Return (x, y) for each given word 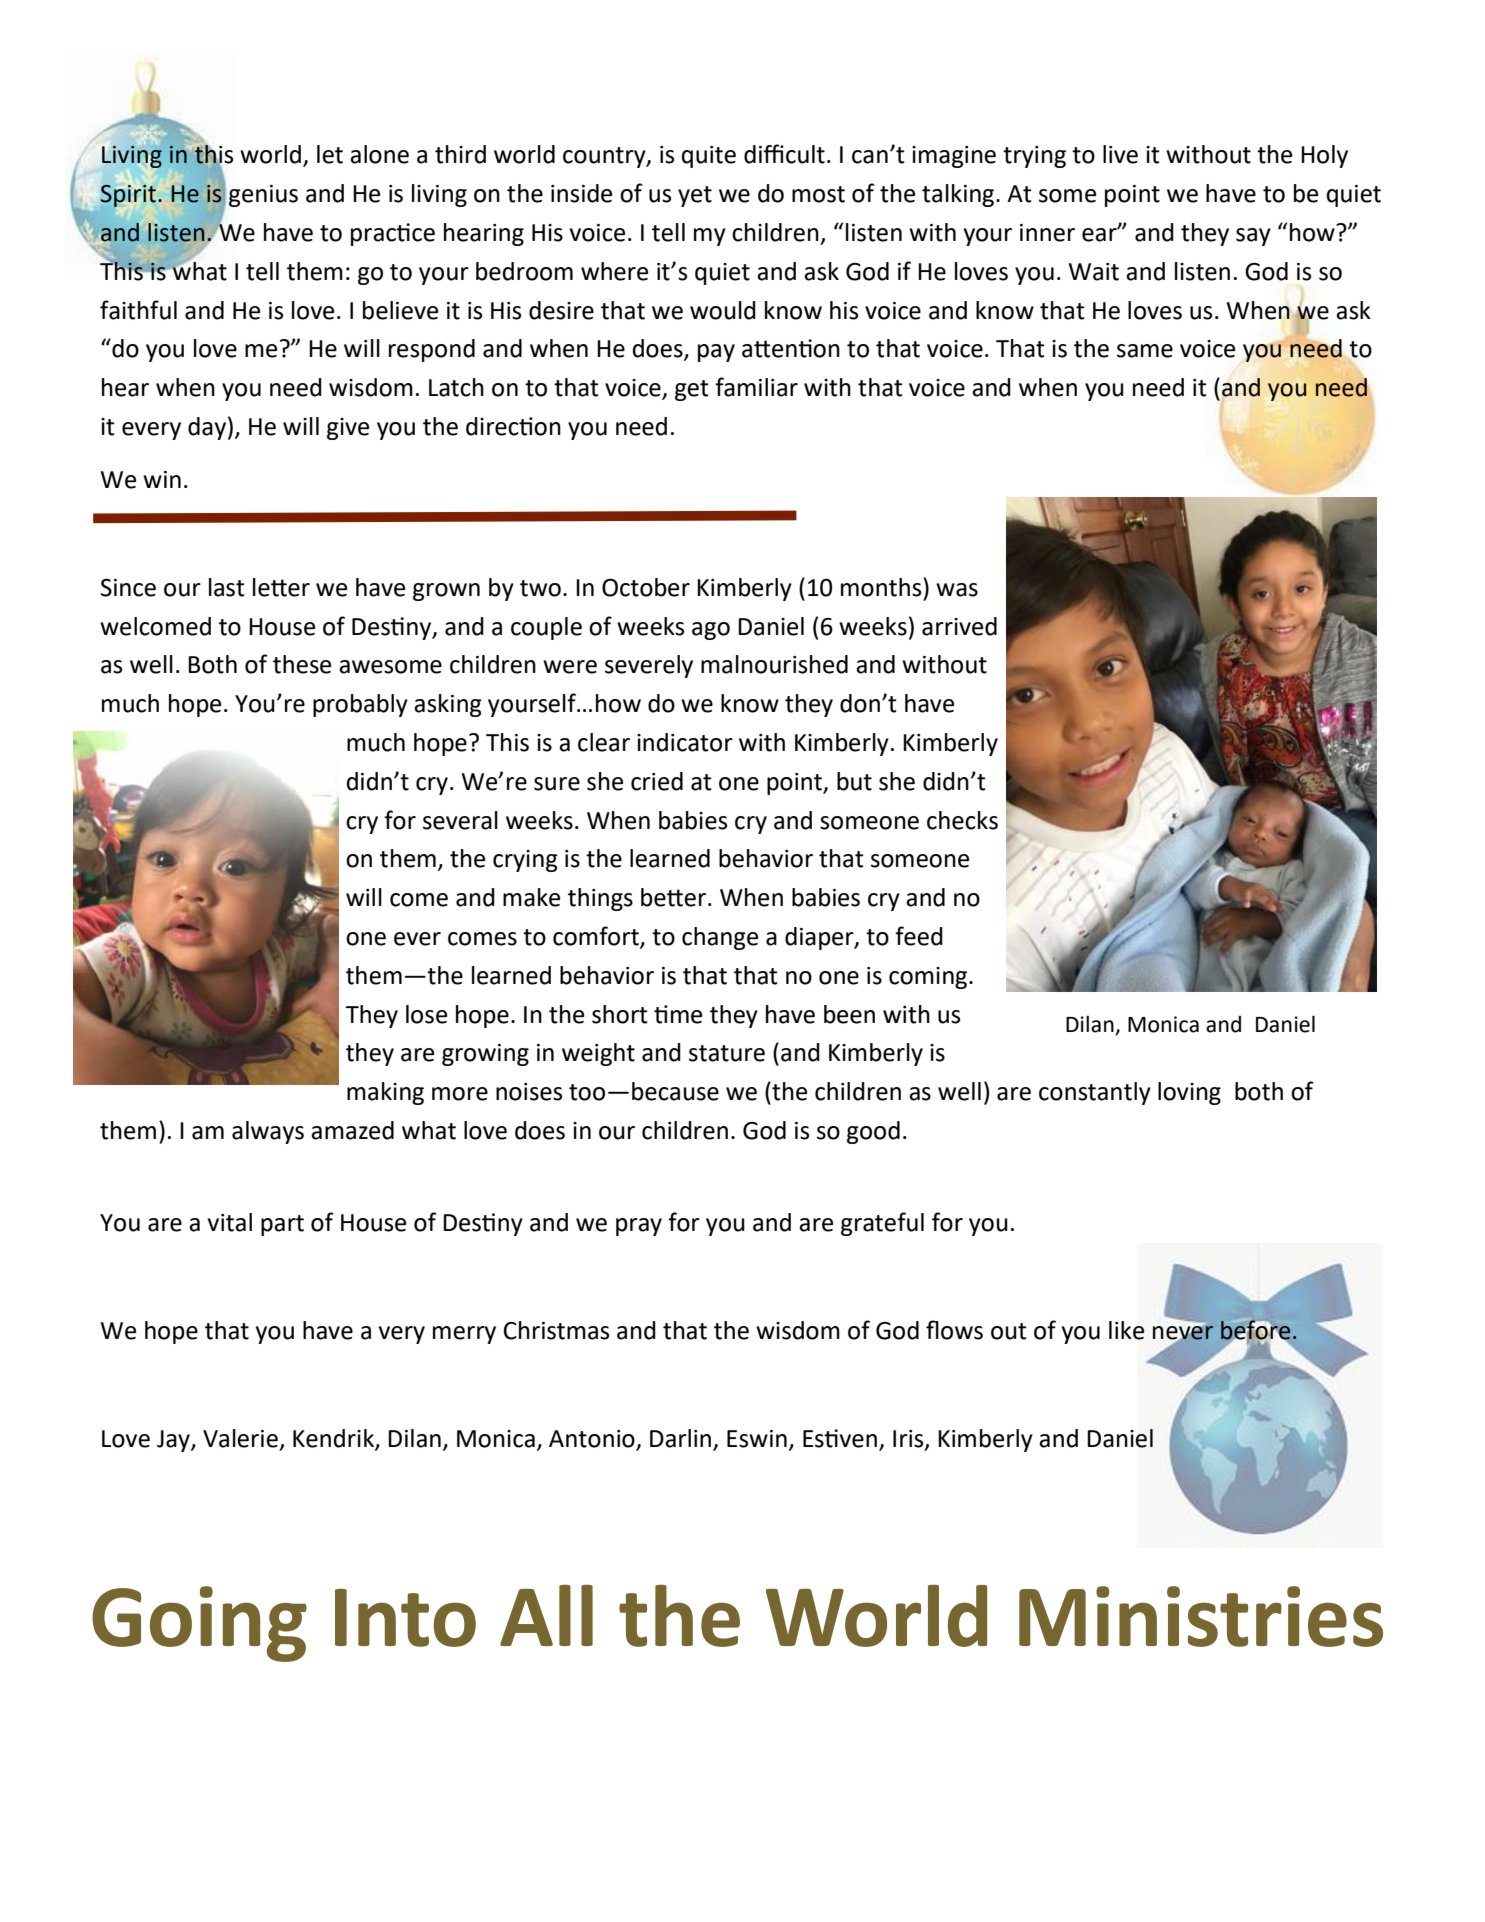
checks (962, 820)
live (1120, 154)
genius (263, 196)
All (546, 1615)
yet (695, 196)
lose (426, 1014)
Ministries (1201, 1616)
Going (199, 1624)
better (675, 897)
